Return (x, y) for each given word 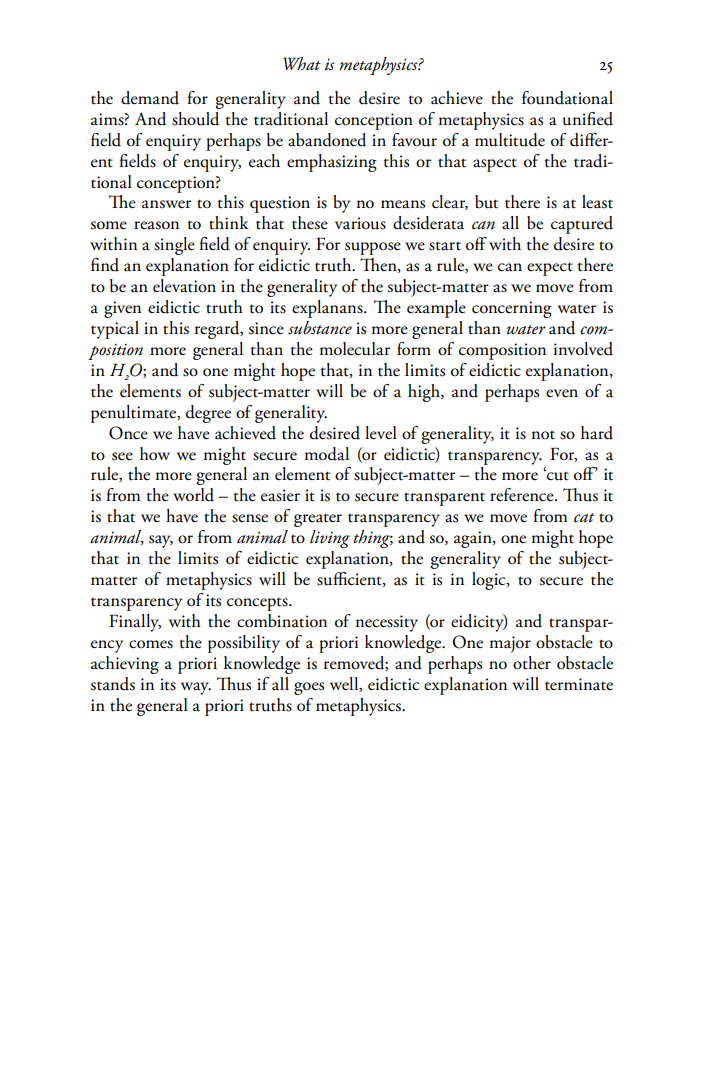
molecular (354, 349)
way (196, 688)
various (360, 223)
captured (582, 225)
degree (208, 414)
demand (150, 98)
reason (156, 225)
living (330, 539)
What (302, 63)
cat (584, 518)
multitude (510, 140)
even (562, 393)
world (193, 495)
